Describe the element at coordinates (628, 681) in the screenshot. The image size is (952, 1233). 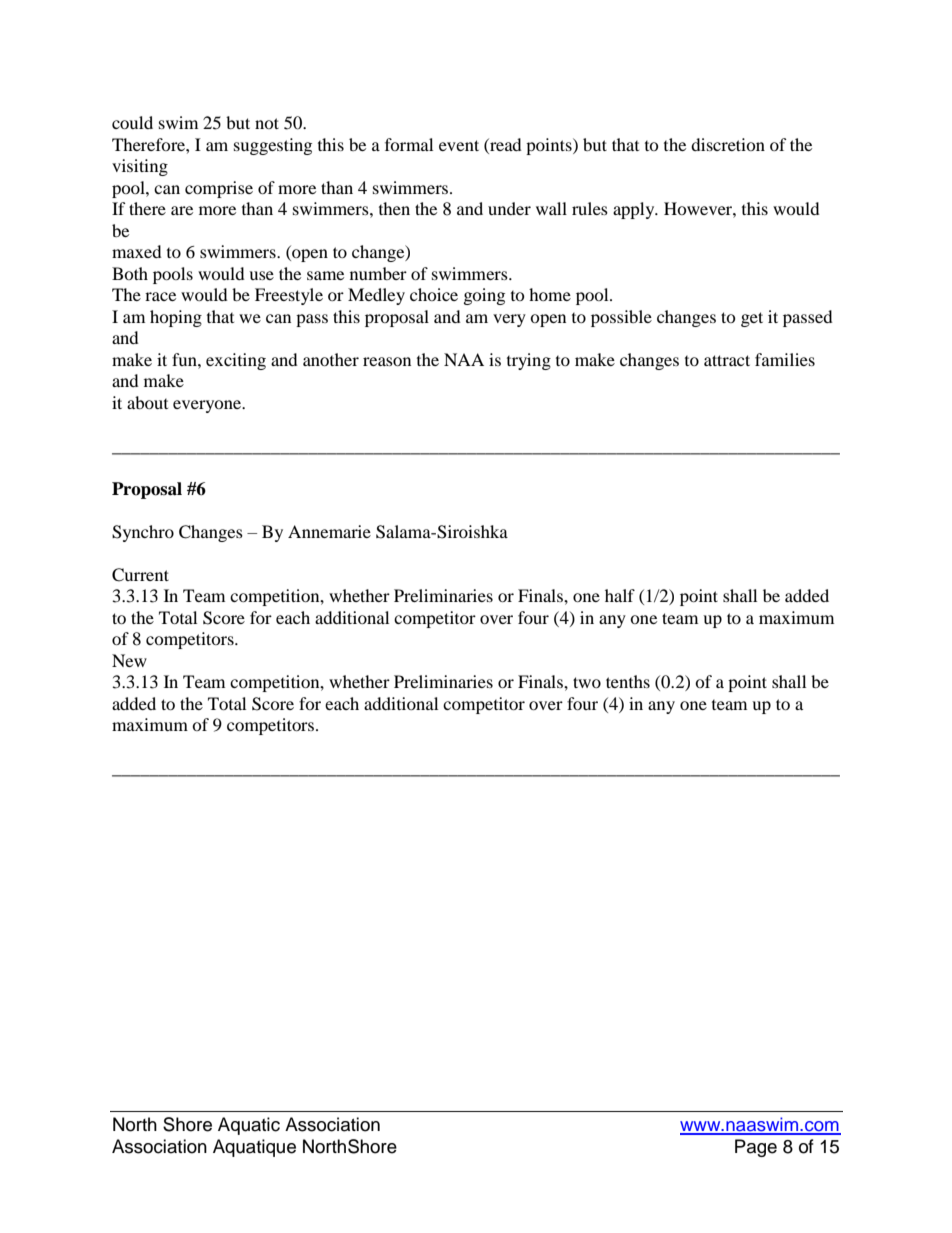
I see `tenths` at that location.
